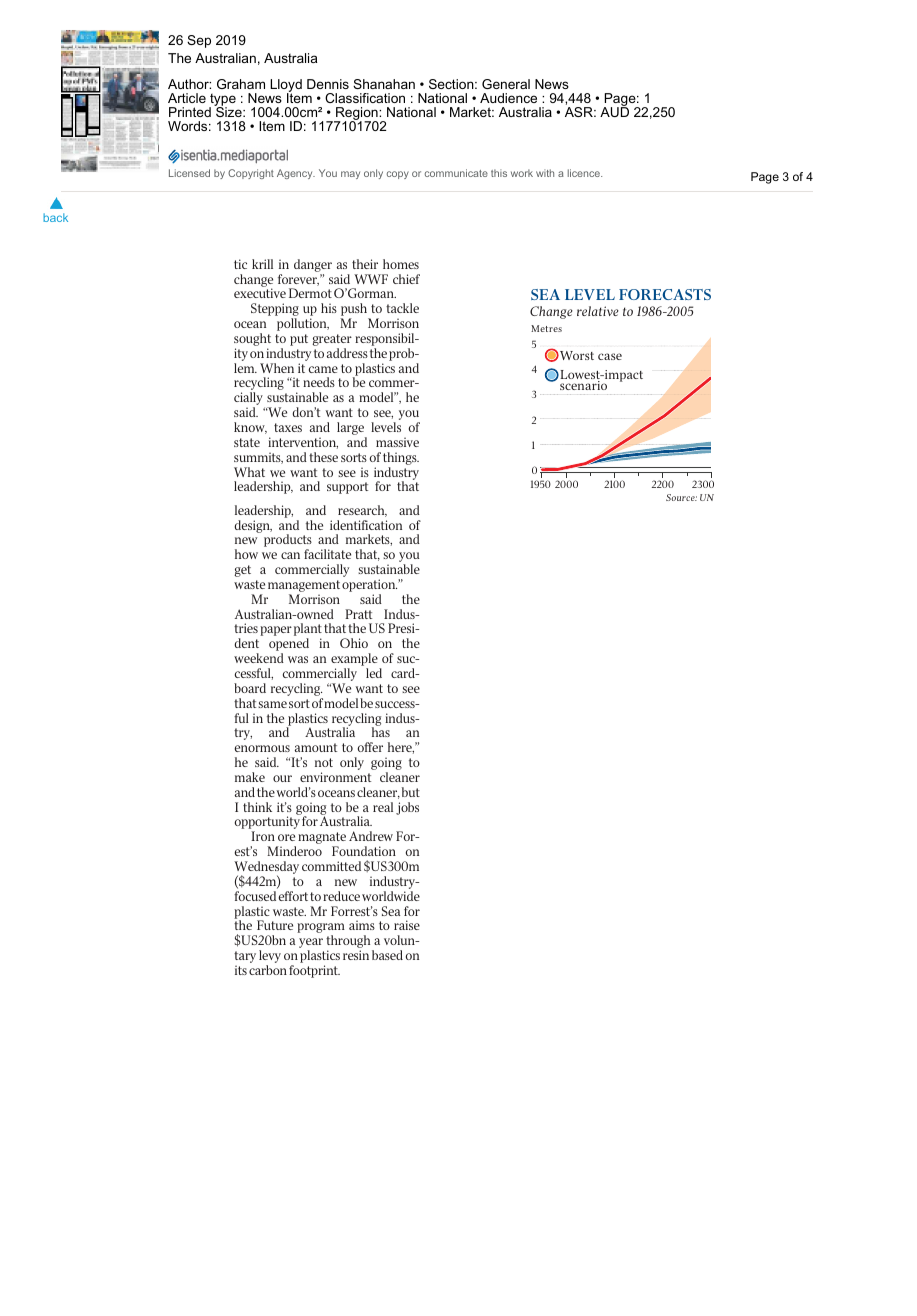 This image has width=917, height=1316. Describe the element at coordinates (268, 970) in the image. I see `carbon` at that location.
